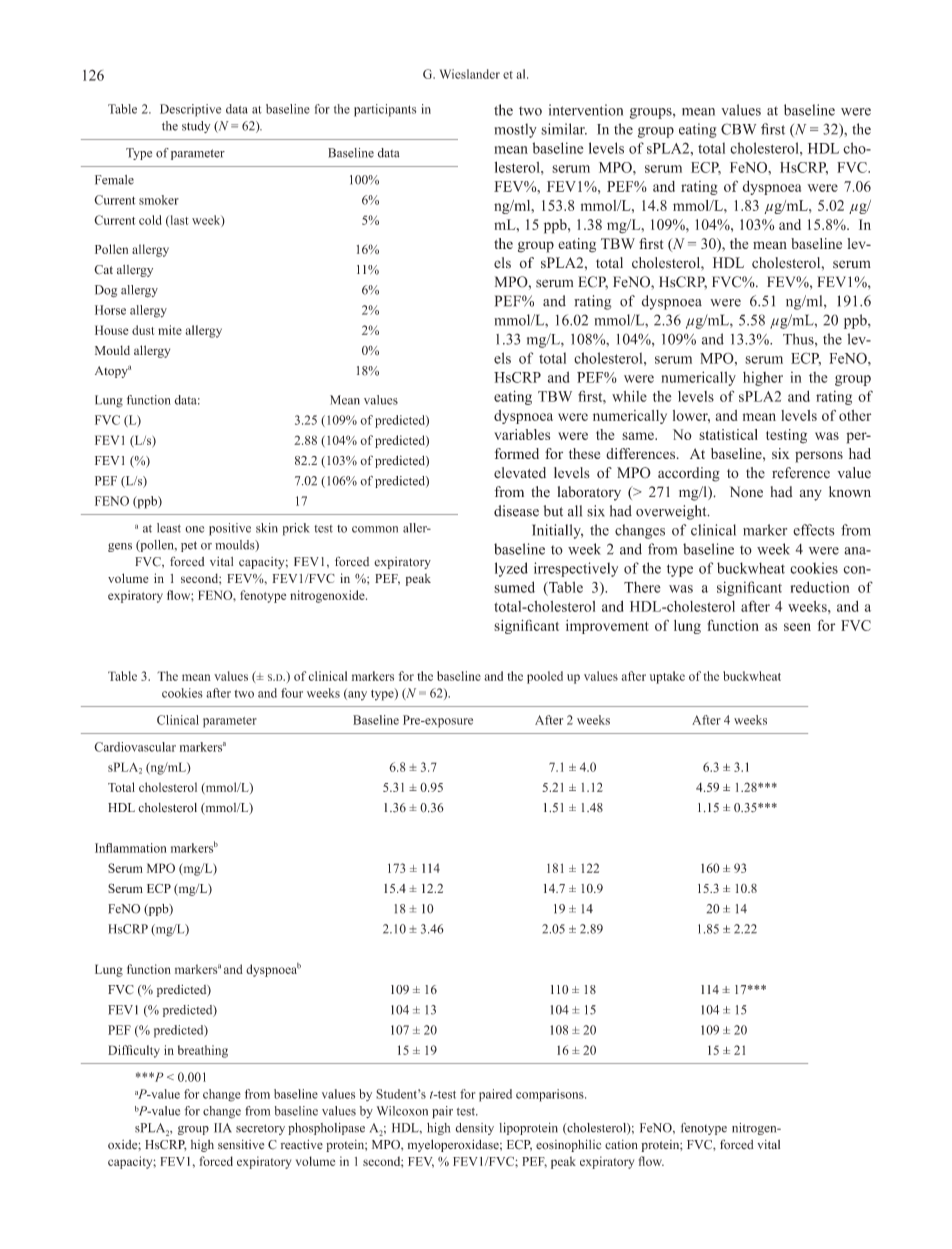 The width and height of the screenshot is (952, 1249). I want to click on pet, so click(189, 546).
